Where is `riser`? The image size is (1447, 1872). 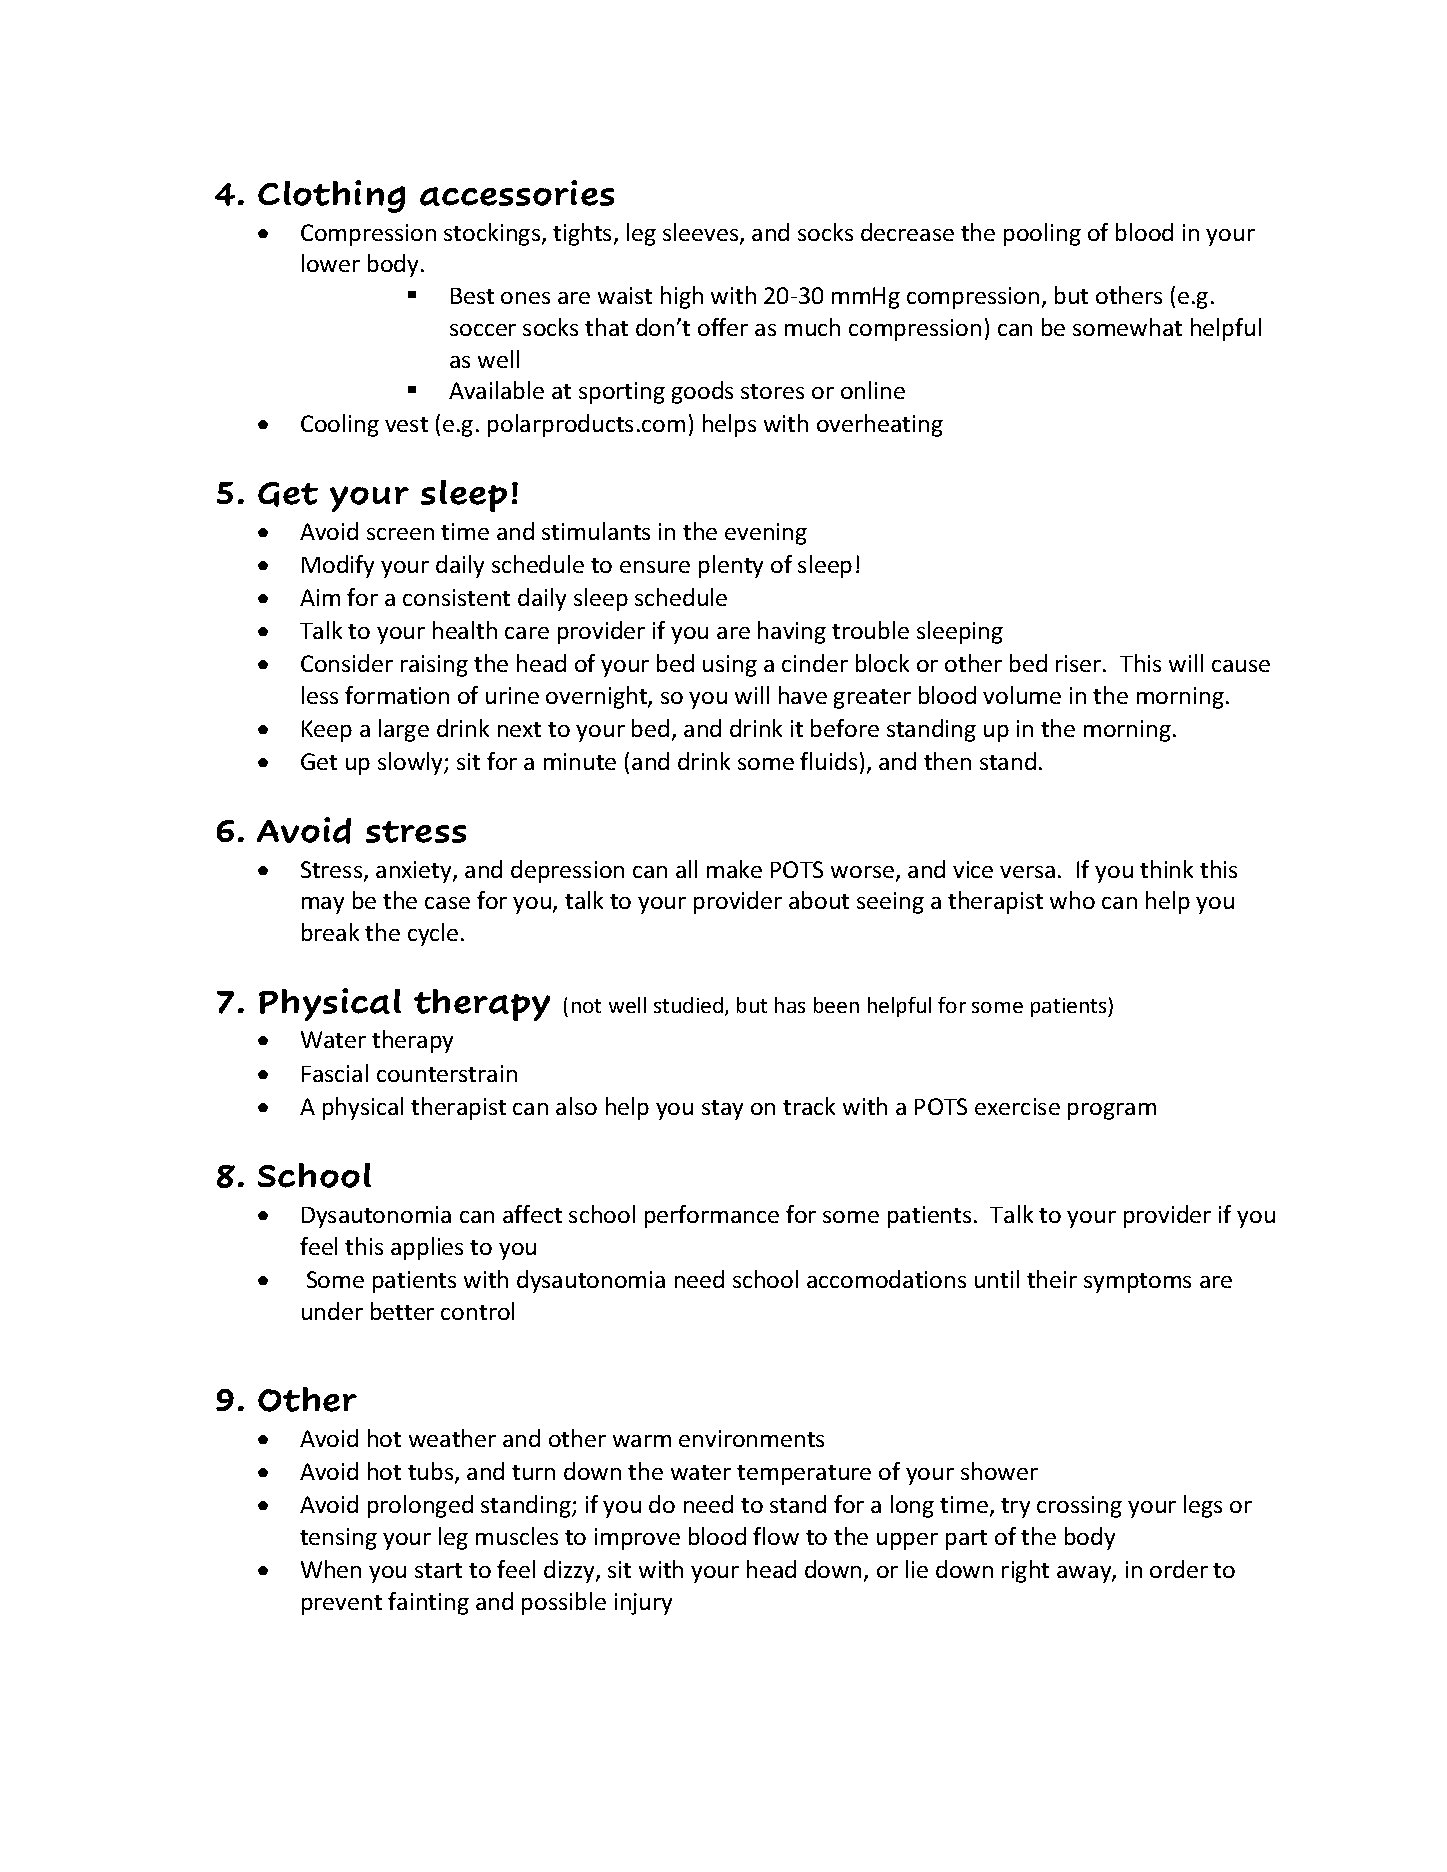 riser is located at coordinates (1080, 663).
